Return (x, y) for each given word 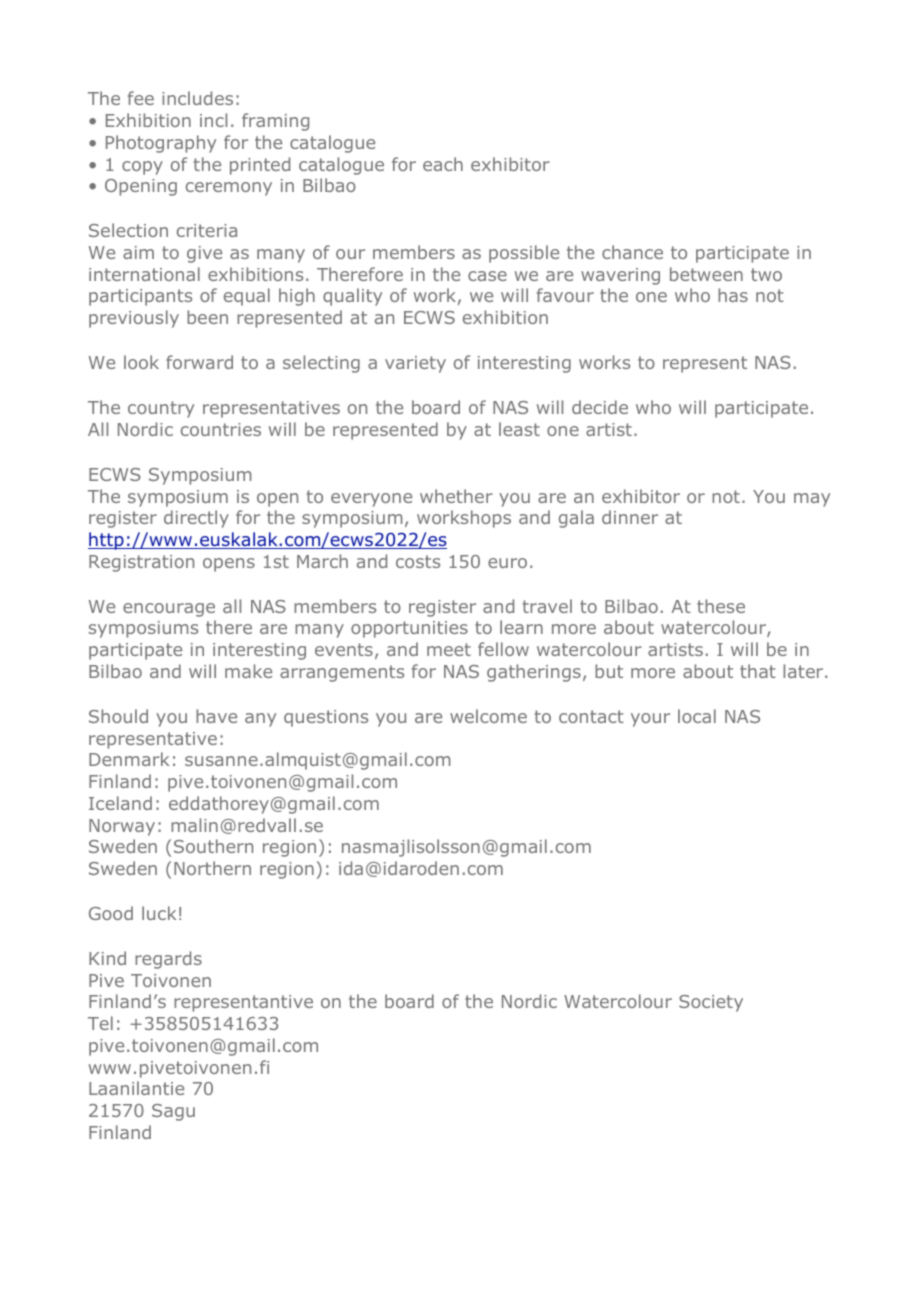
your (650, 720)
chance (632, 252)
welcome (488, 716)
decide (600, 407)
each (443, 164)
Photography (161, 144)
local (697, 716)
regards (168, 960)
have (216, 716)
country (161, 409)
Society (711, 1003)
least (519, 429)
